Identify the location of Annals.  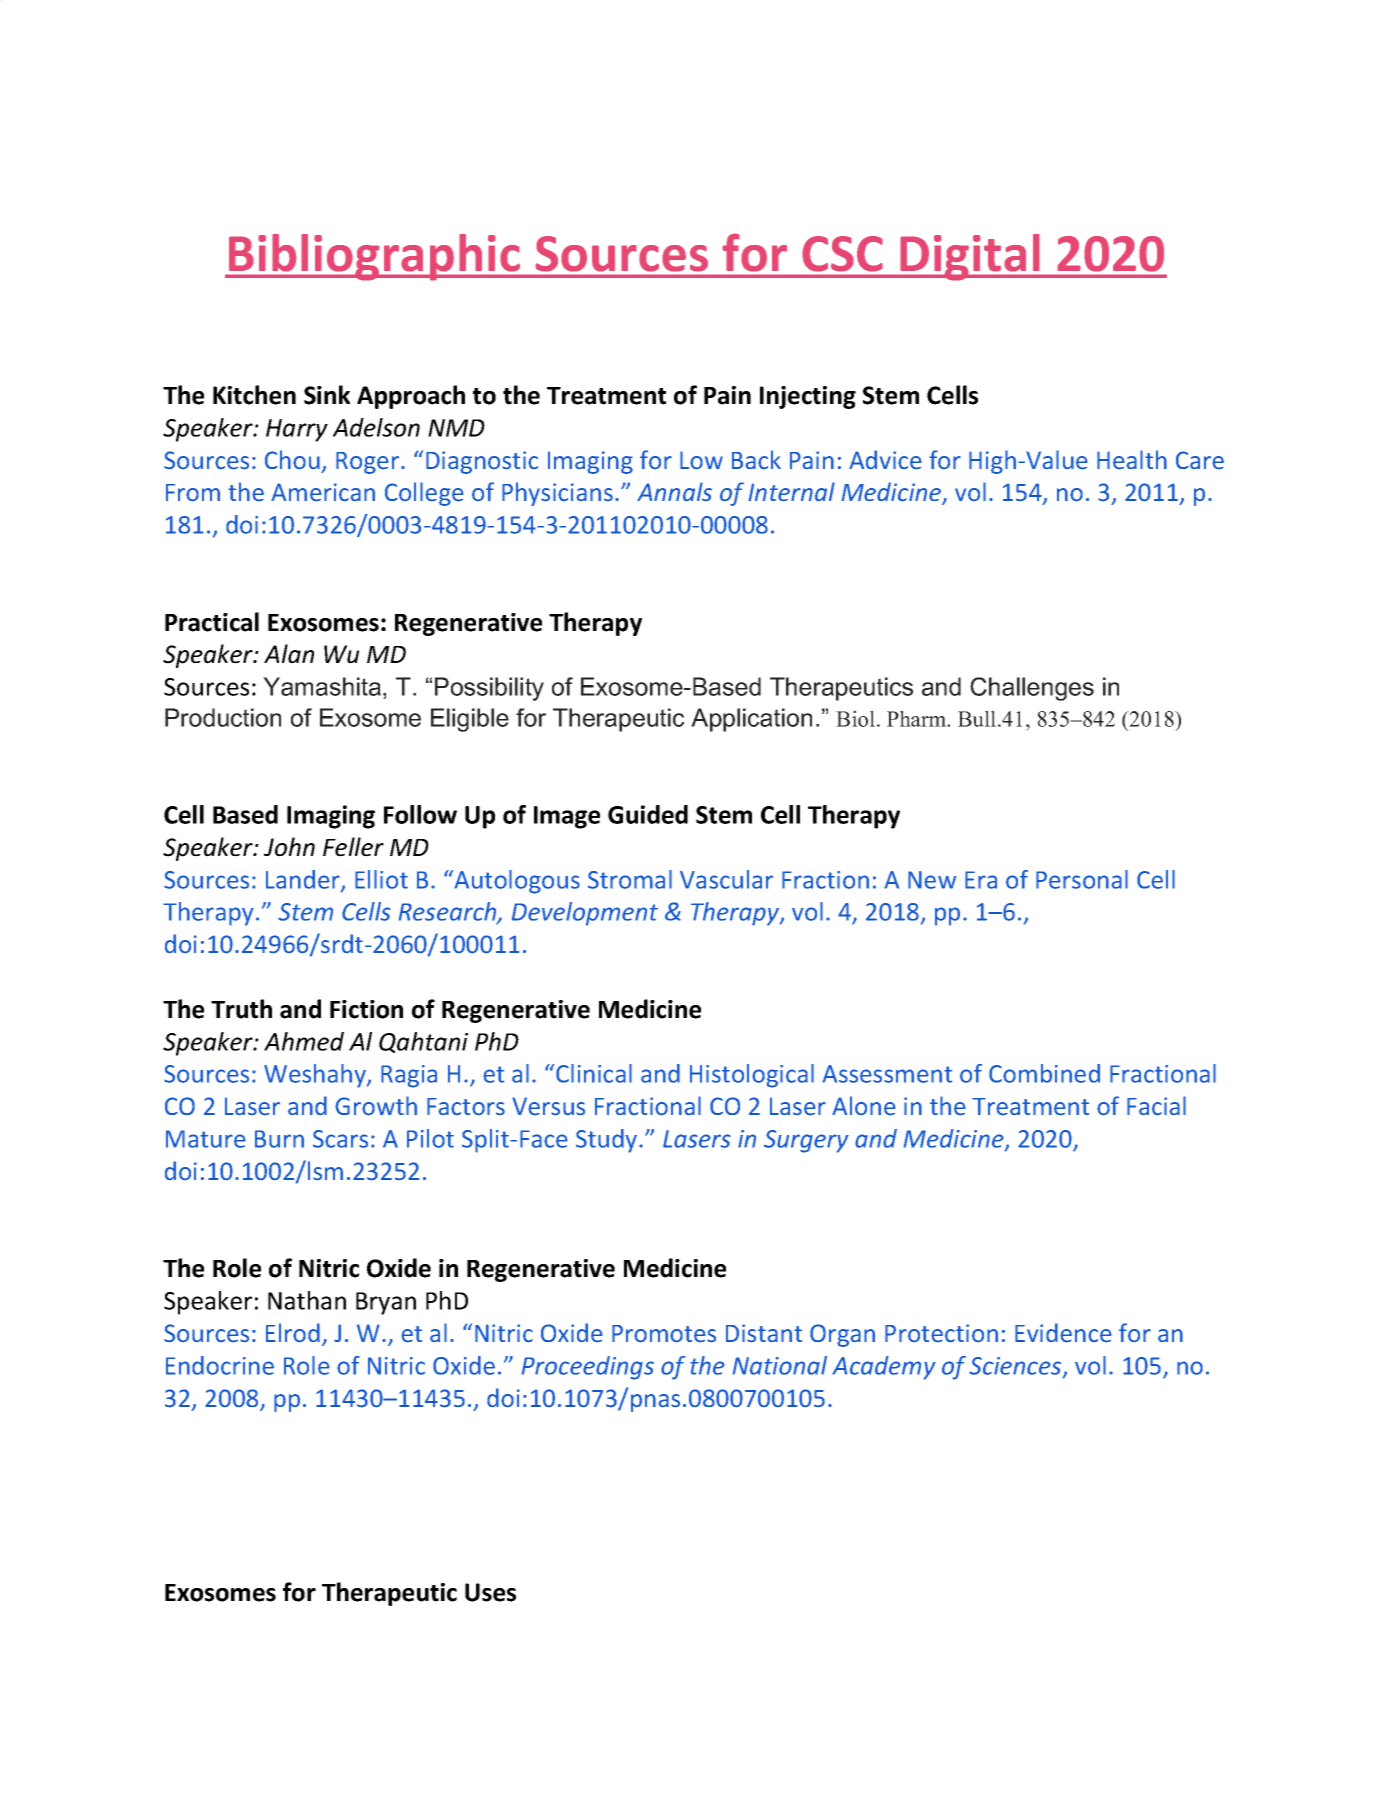
(674, 491).
